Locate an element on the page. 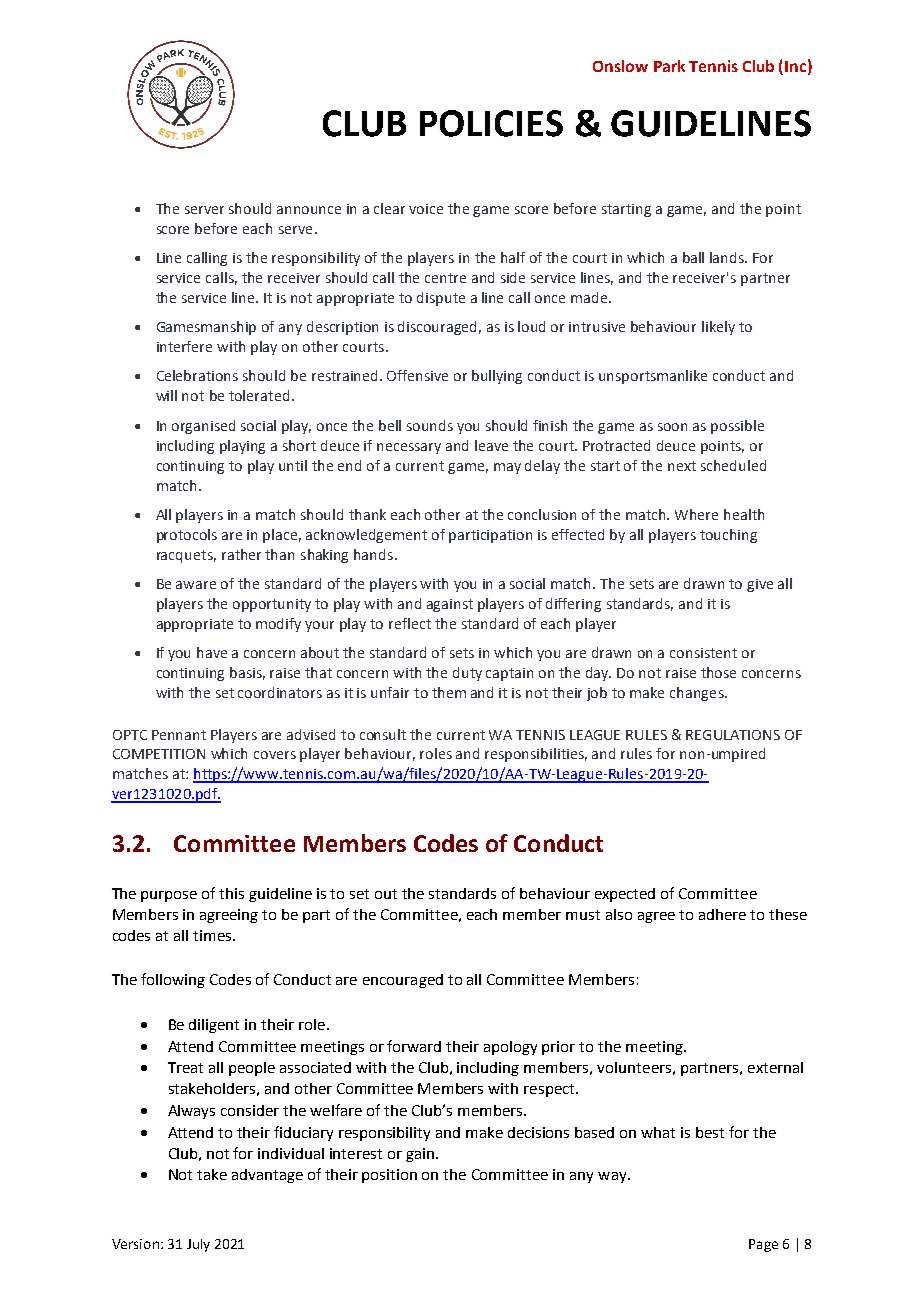  Park is located at coordinates (669, 66).
